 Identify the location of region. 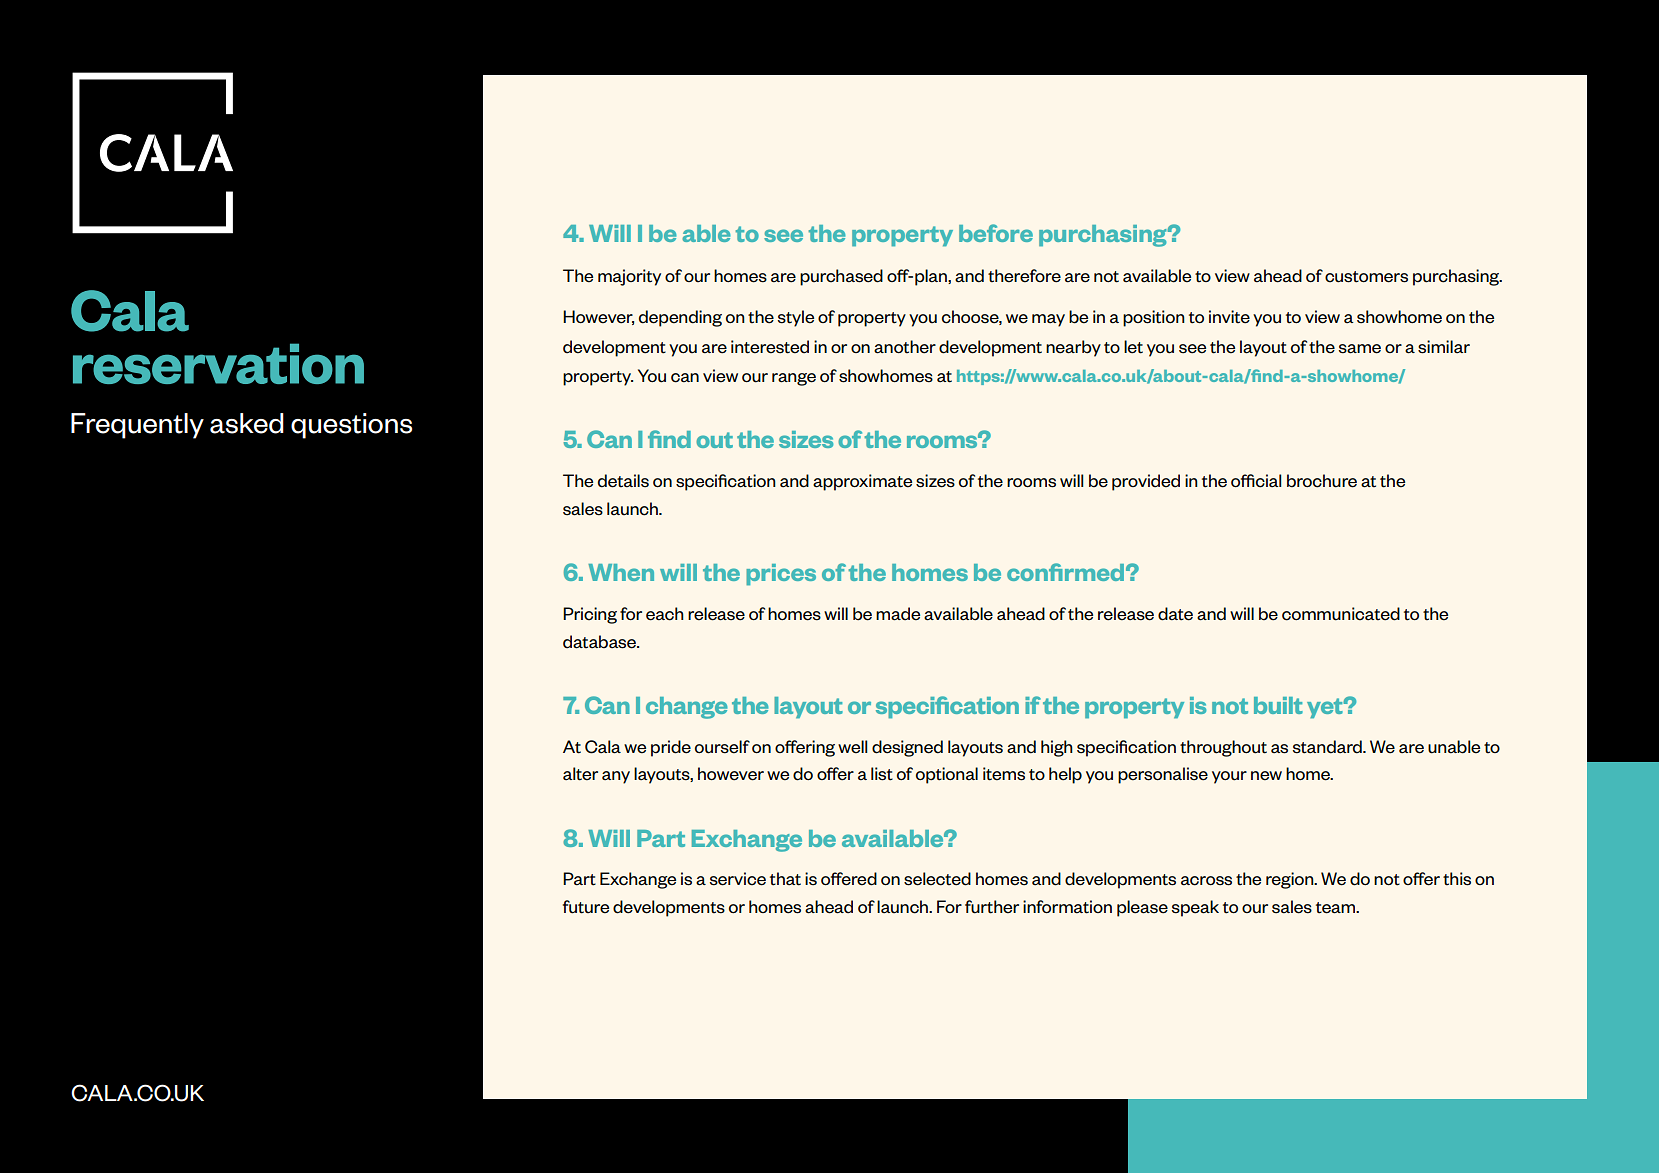
(1291, 880).
